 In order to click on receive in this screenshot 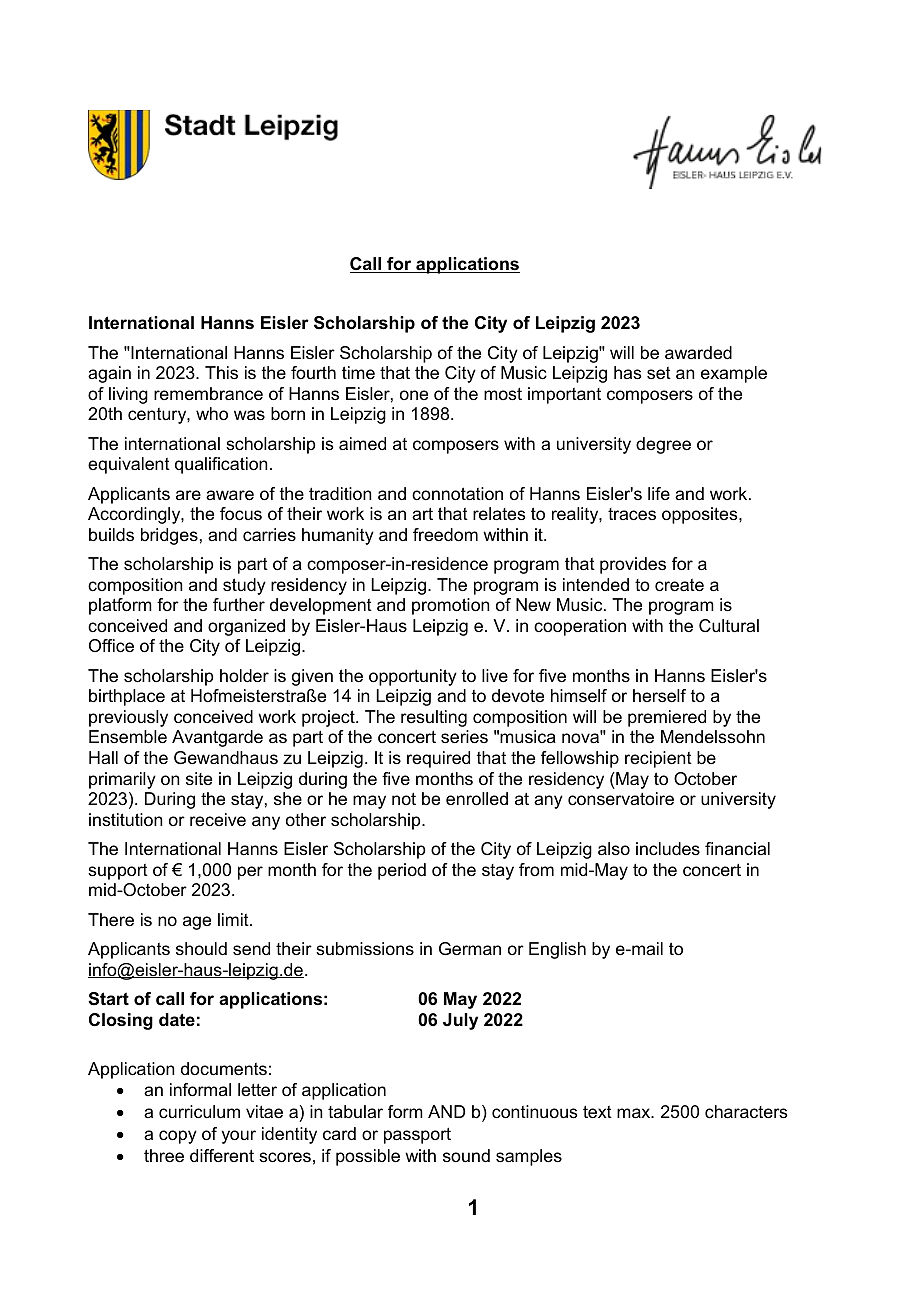, I will do `click(218, 820)`.
